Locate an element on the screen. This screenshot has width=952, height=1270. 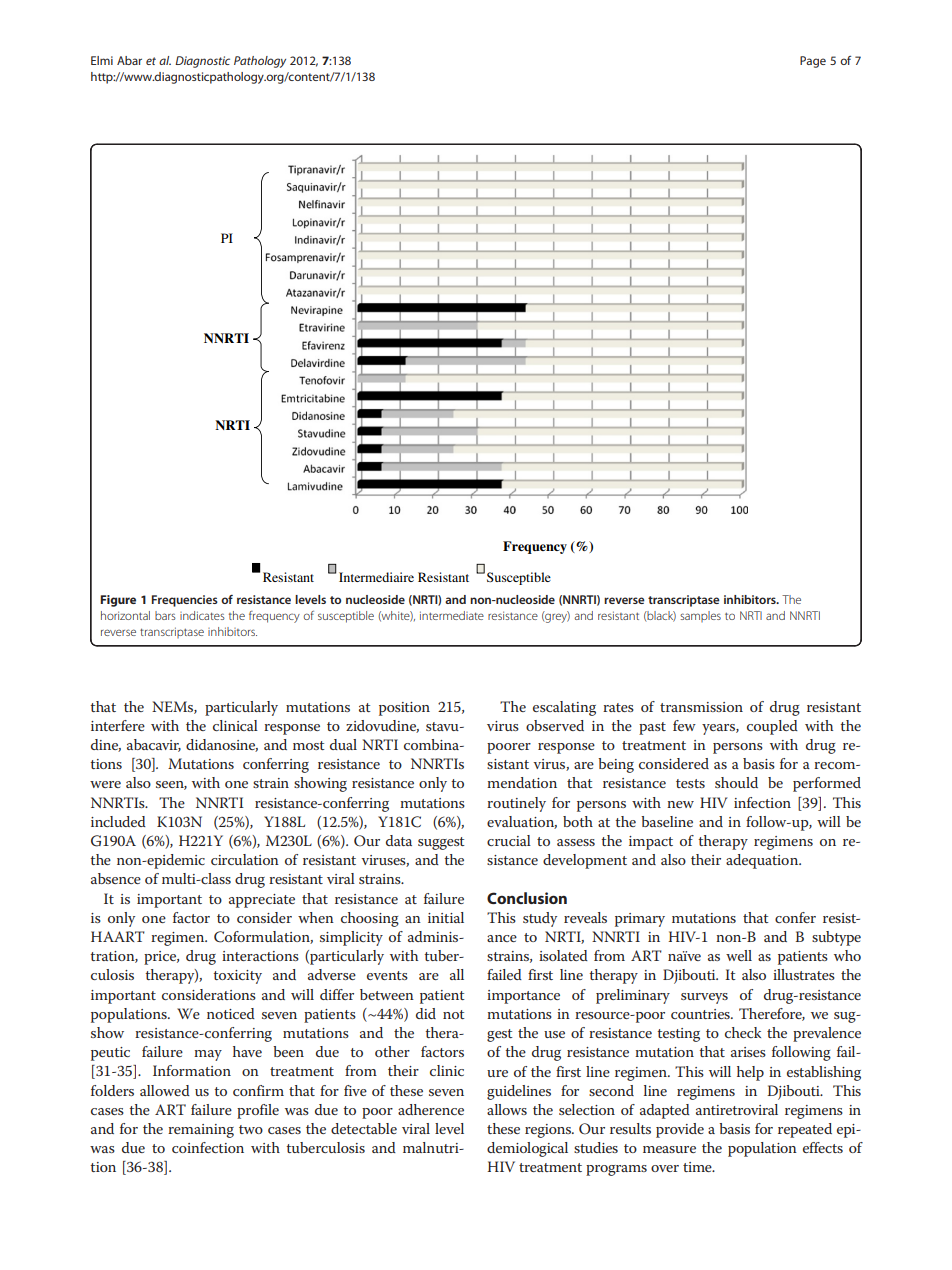
transmission is located at coordinates (701, 707).
